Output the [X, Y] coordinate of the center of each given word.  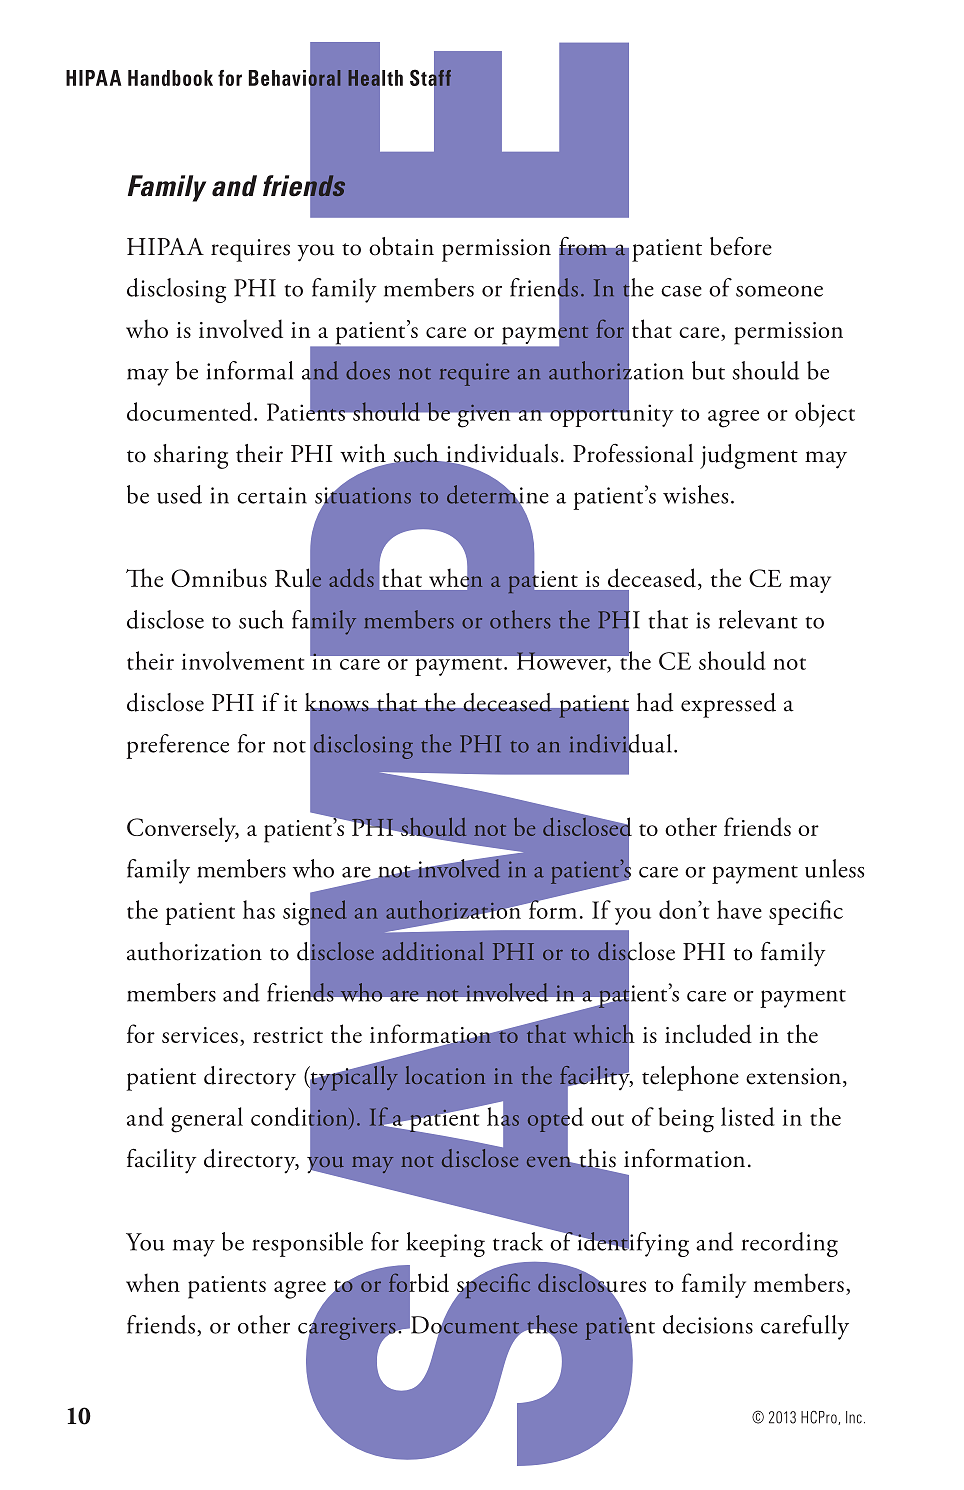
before [741, 246]
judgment [749, 456]
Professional [633, 453]
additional [433, 951]
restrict [288, 1035]
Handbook [170, 78]
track [518, 1241]
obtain [401, 246]
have [739, 909]
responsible [307, 1244]
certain [272, 495]
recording [790, 1244]
